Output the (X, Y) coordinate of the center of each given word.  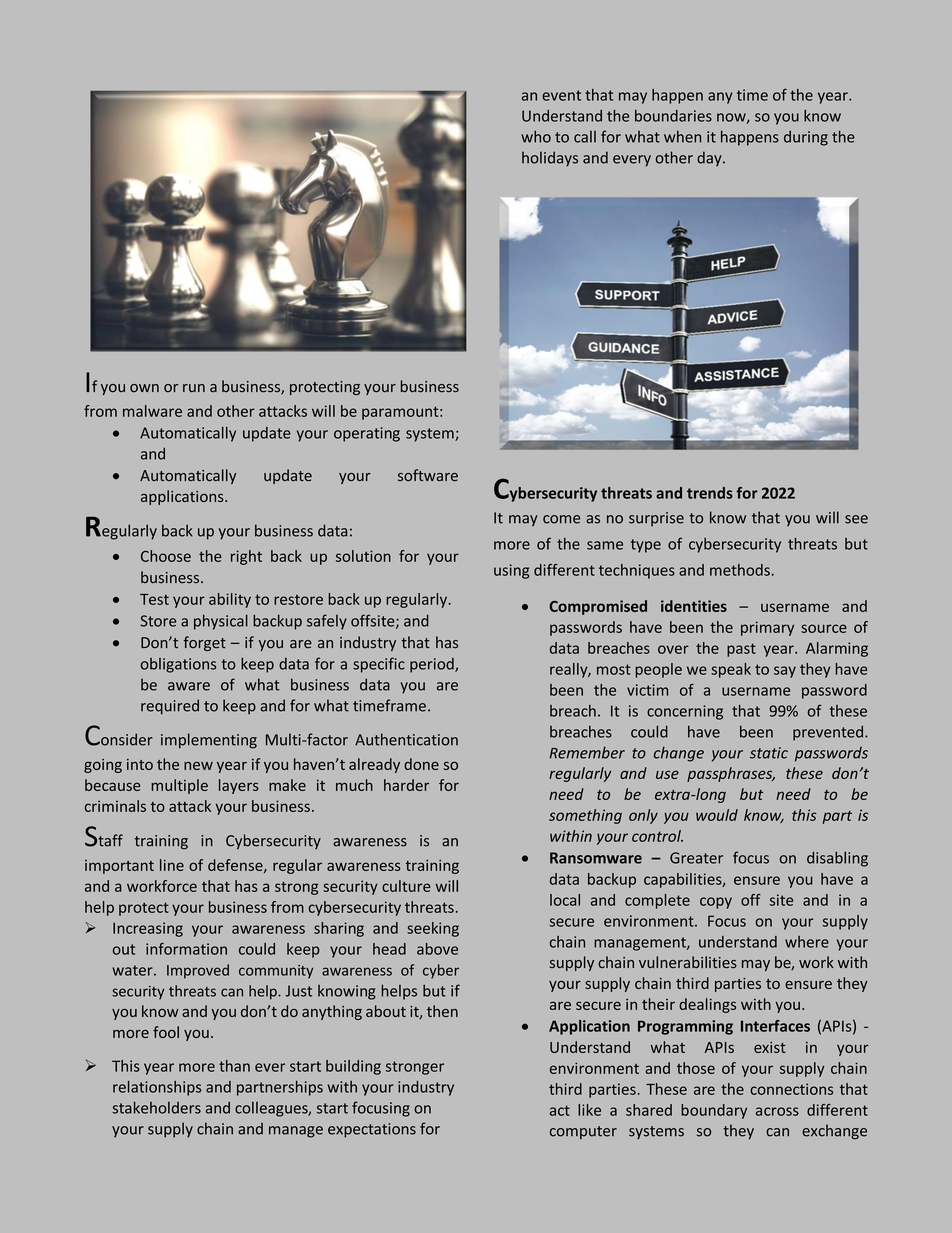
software (428, 475)
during (806, 138)
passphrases (731, 774)
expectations (372, 1130)
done (421, 764)
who (536, 136)
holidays (550, 159)
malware (152, 411)
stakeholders (156, 1107)
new (198, 765)
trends (710, 493)
